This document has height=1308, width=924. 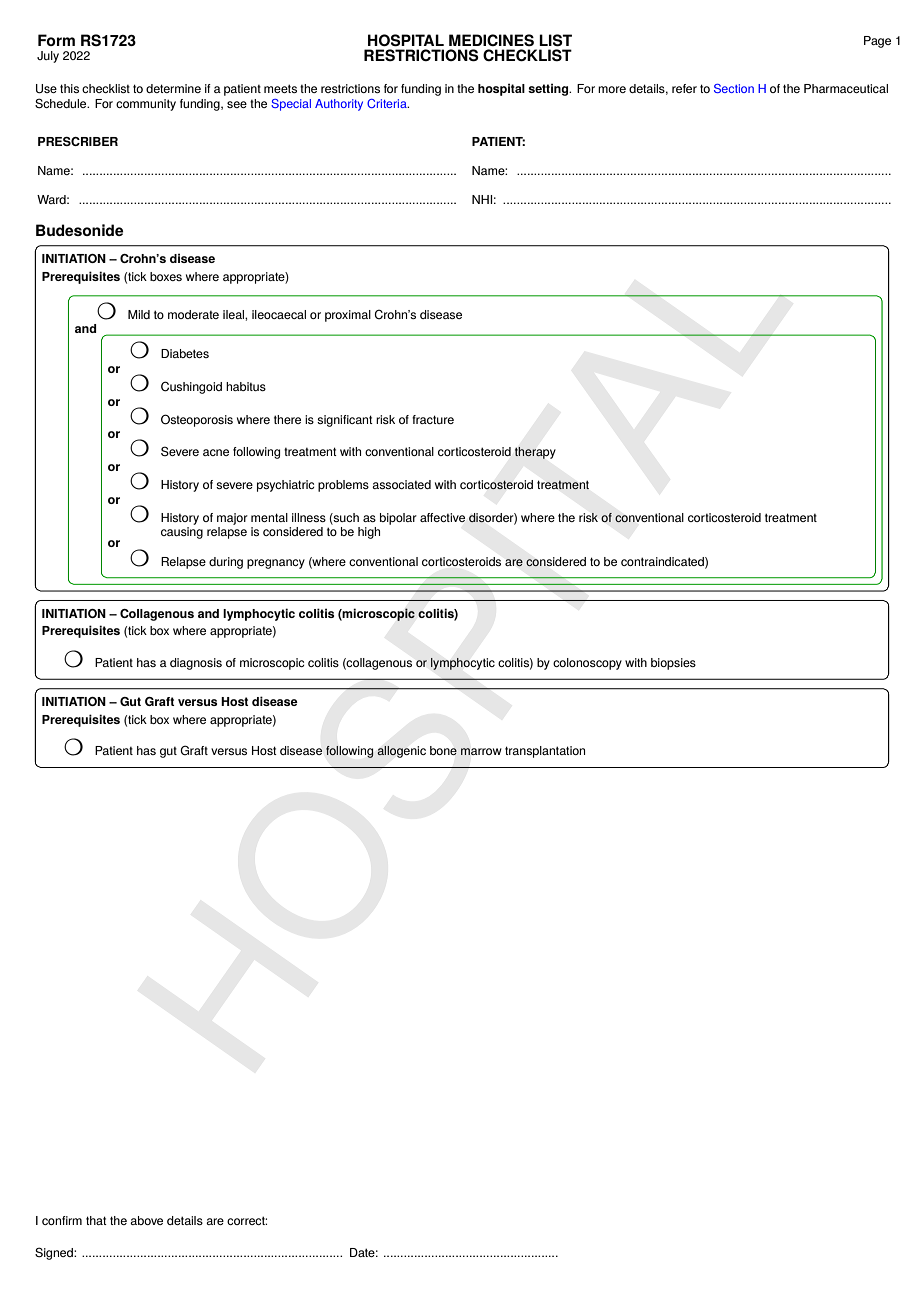 I want to click on MEDICINES, so click(x=491, y=40).
